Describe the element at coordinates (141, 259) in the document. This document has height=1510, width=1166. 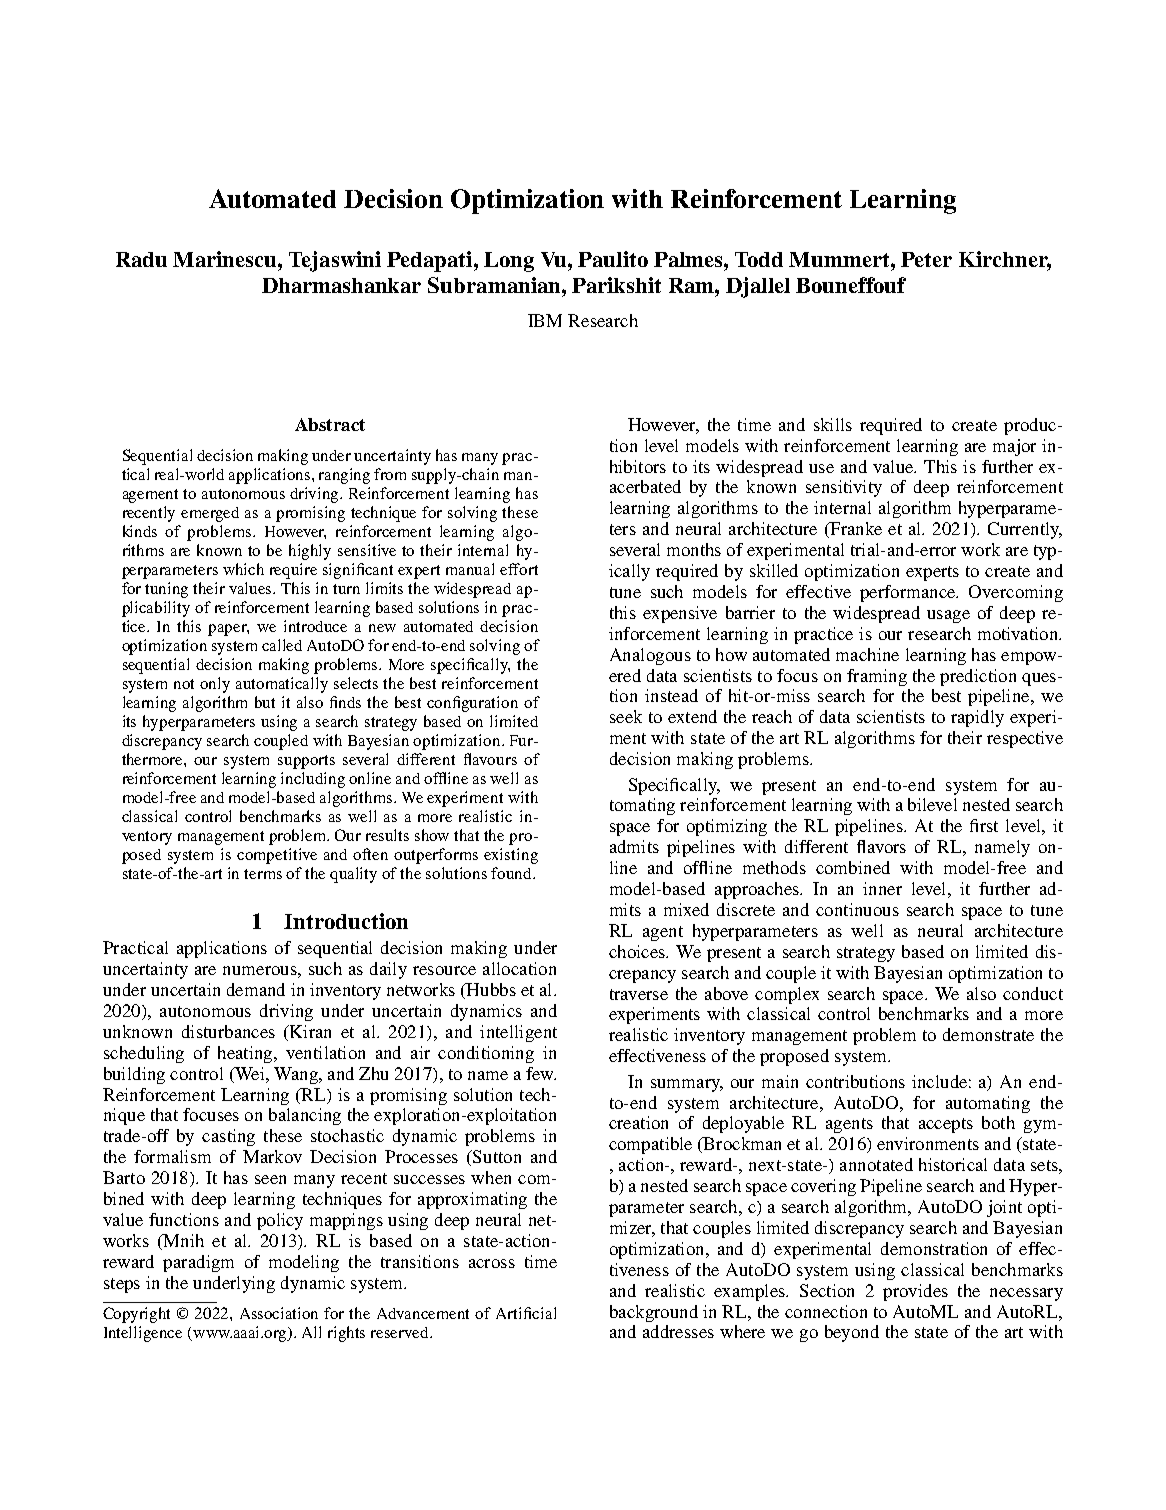
I see `Radu` at that location.
